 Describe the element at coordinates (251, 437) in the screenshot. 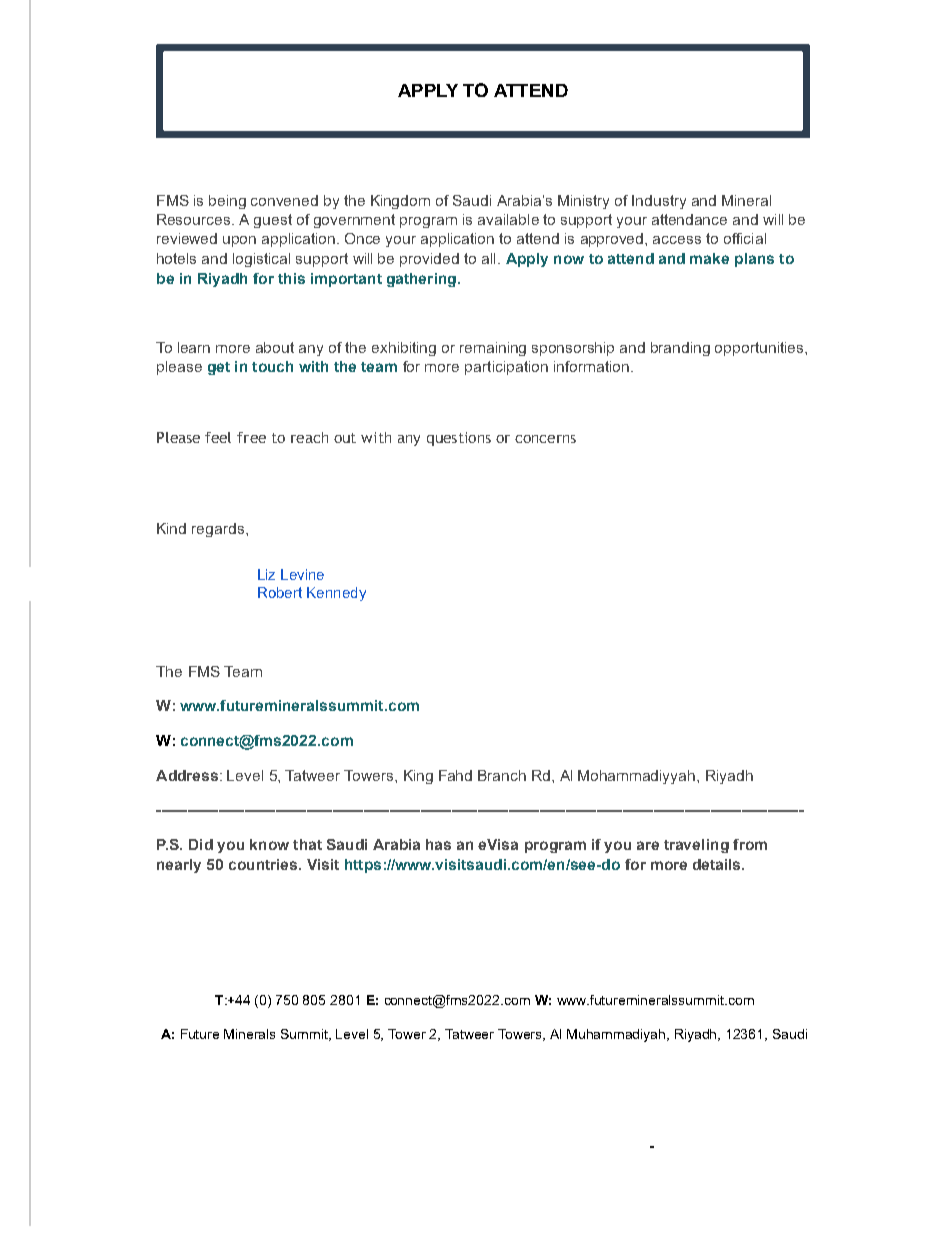

I see `free` at that location.
